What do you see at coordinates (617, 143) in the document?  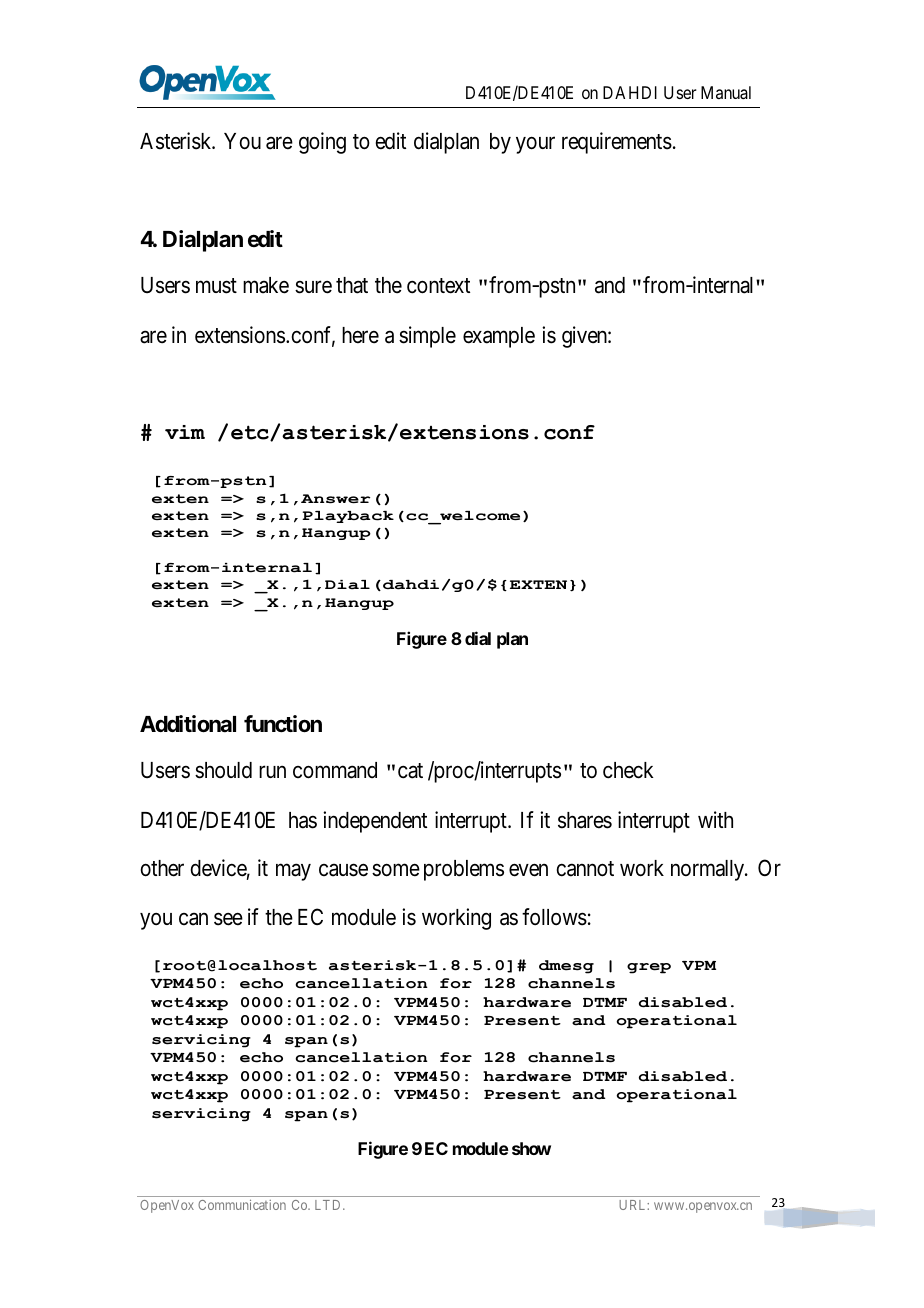 I see `requirements` at bounding box center [617, 143].
